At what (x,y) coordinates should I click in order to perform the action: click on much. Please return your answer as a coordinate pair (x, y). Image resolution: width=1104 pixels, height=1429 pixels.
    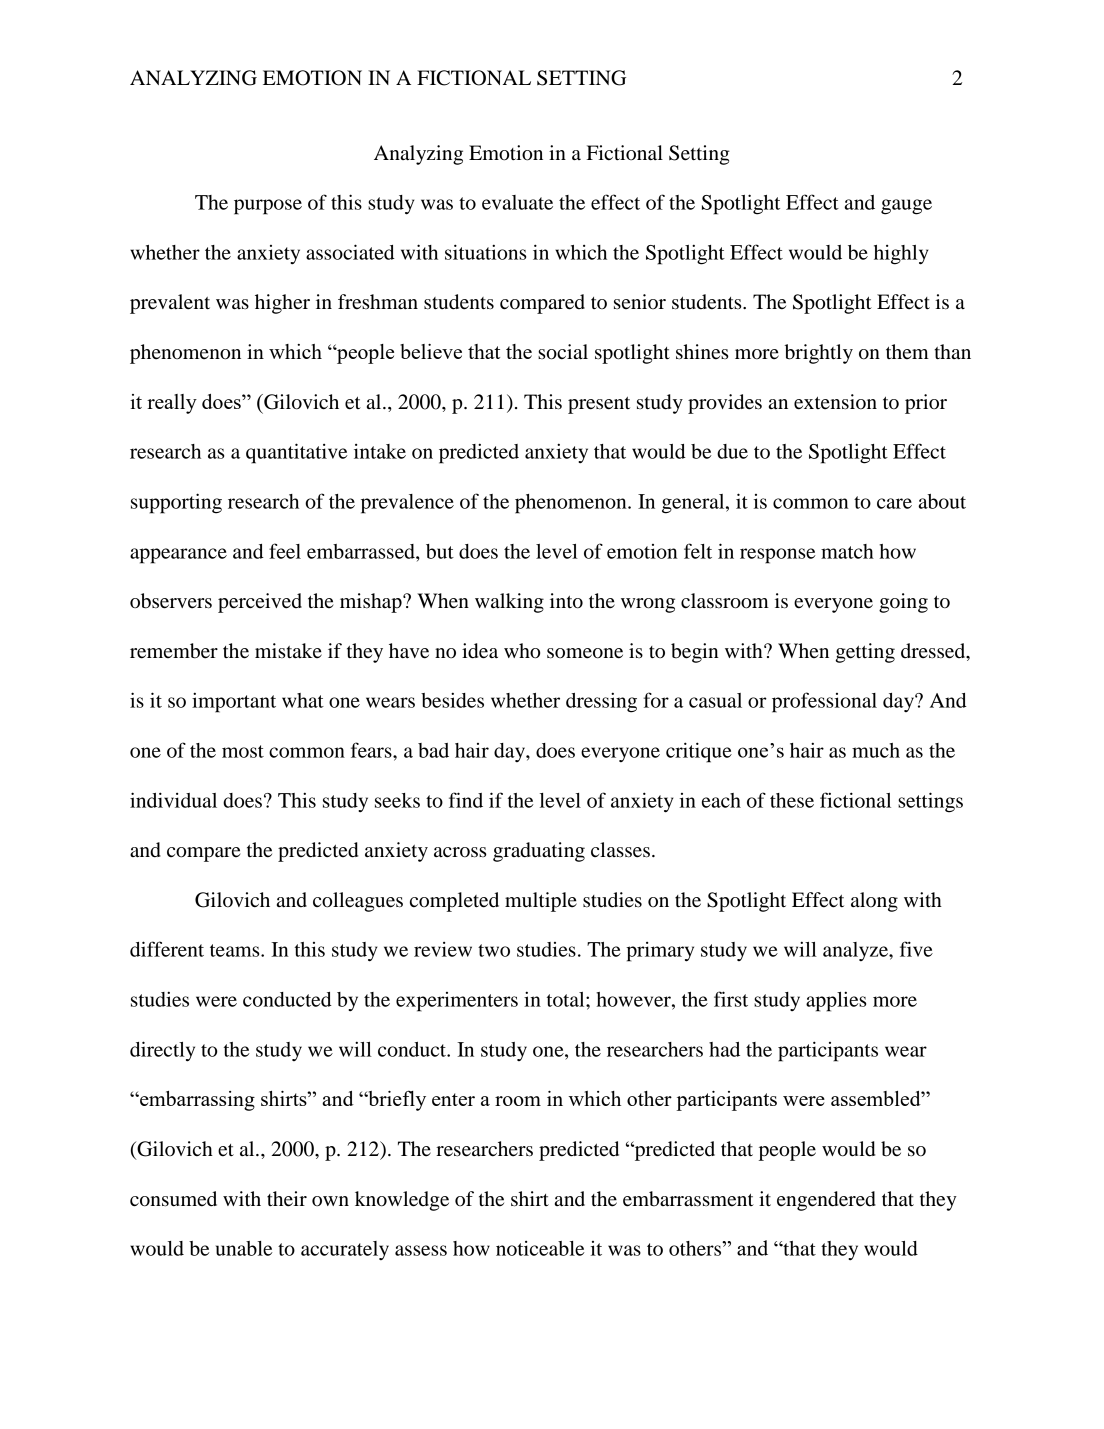
    Looking at the image, I should click on (876, 750).
